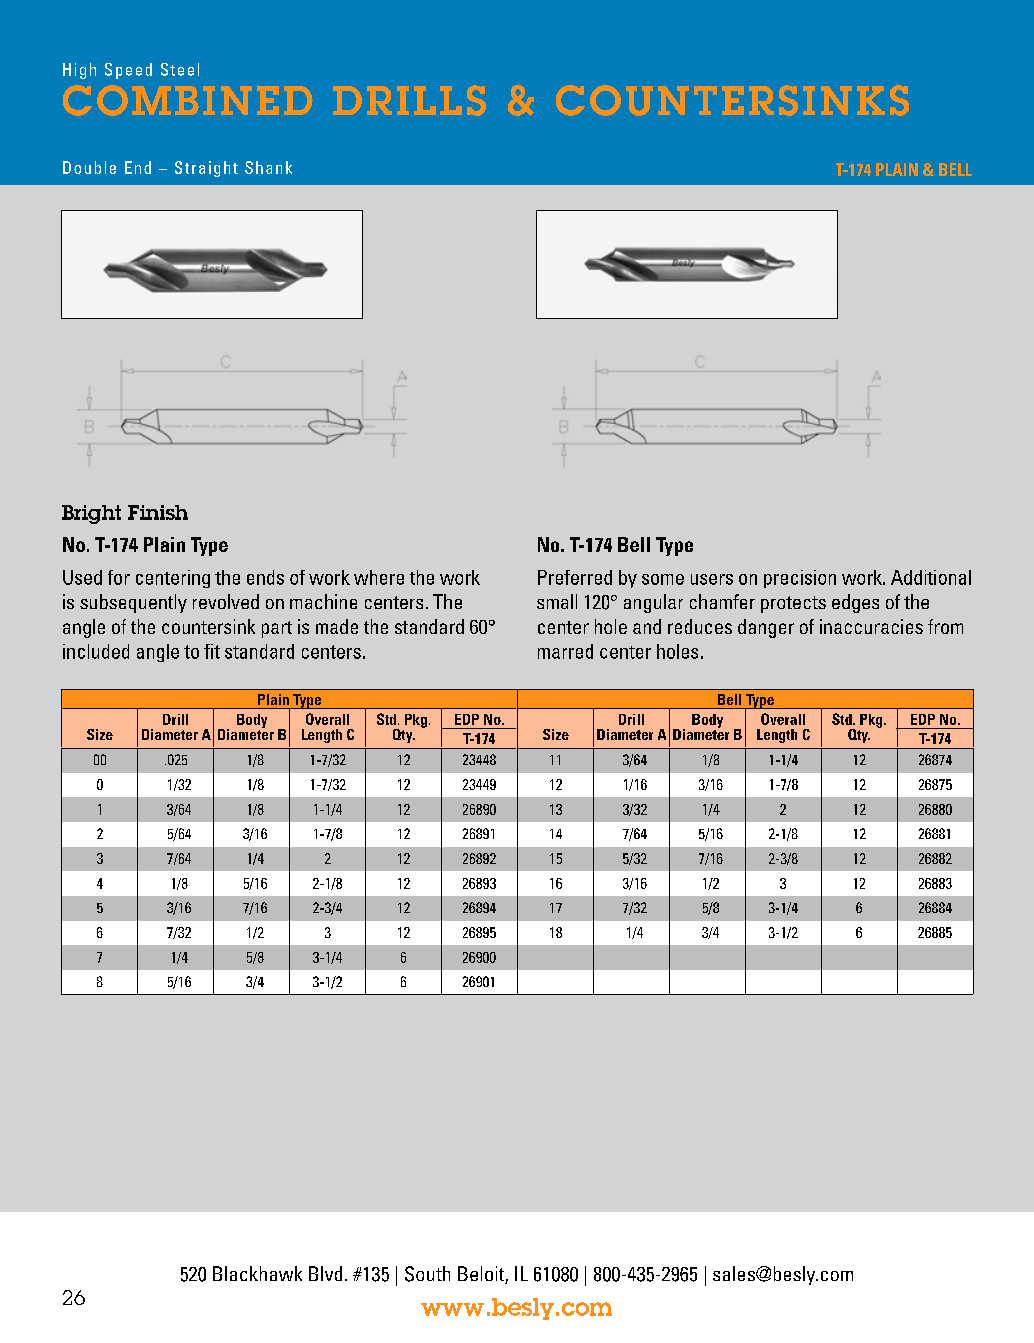  What do you see at coordinates (206, 169) in the image?
I see `Straight` at bounding box center [206, 169].
